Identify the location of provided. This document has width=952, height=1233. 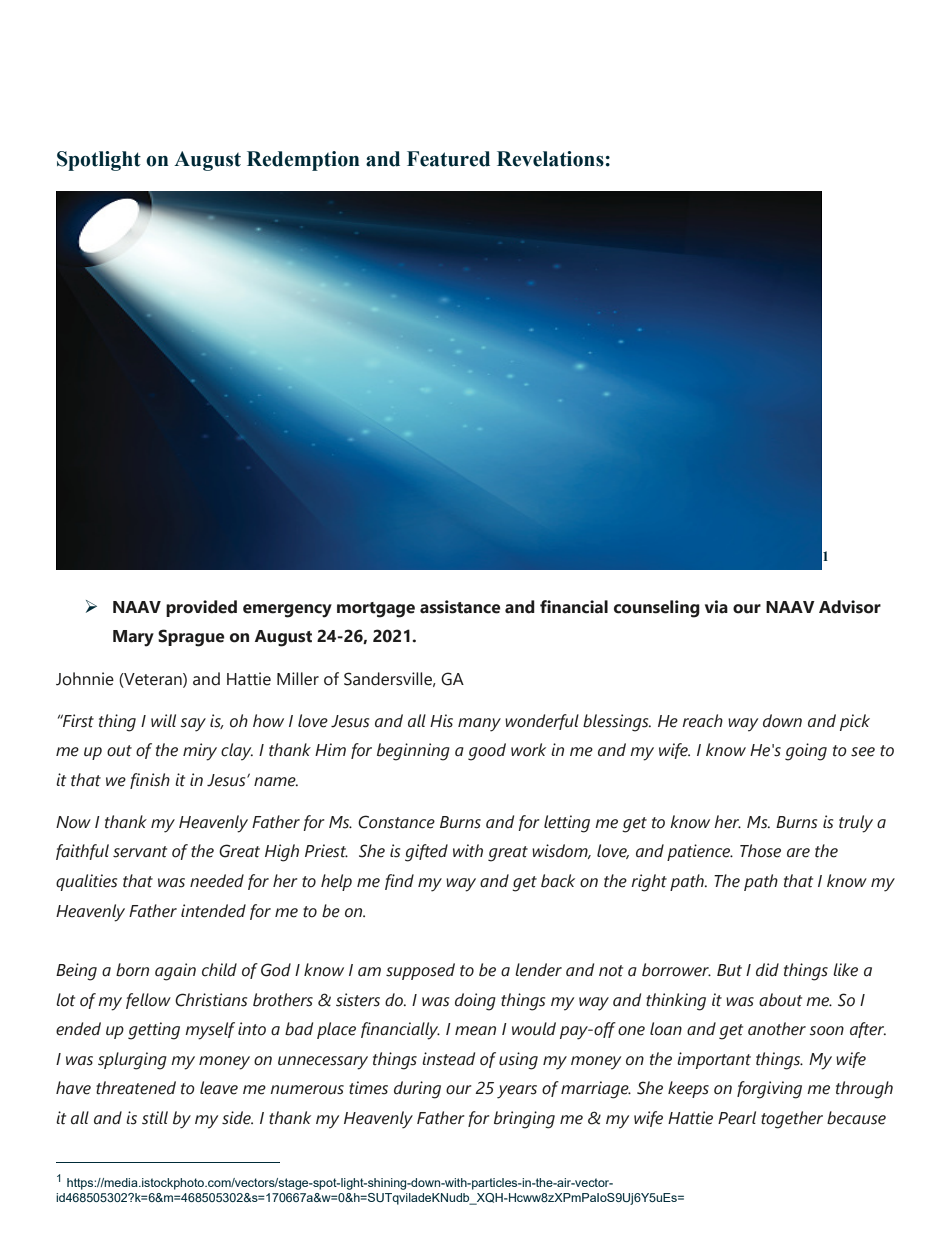
(201, 608).
